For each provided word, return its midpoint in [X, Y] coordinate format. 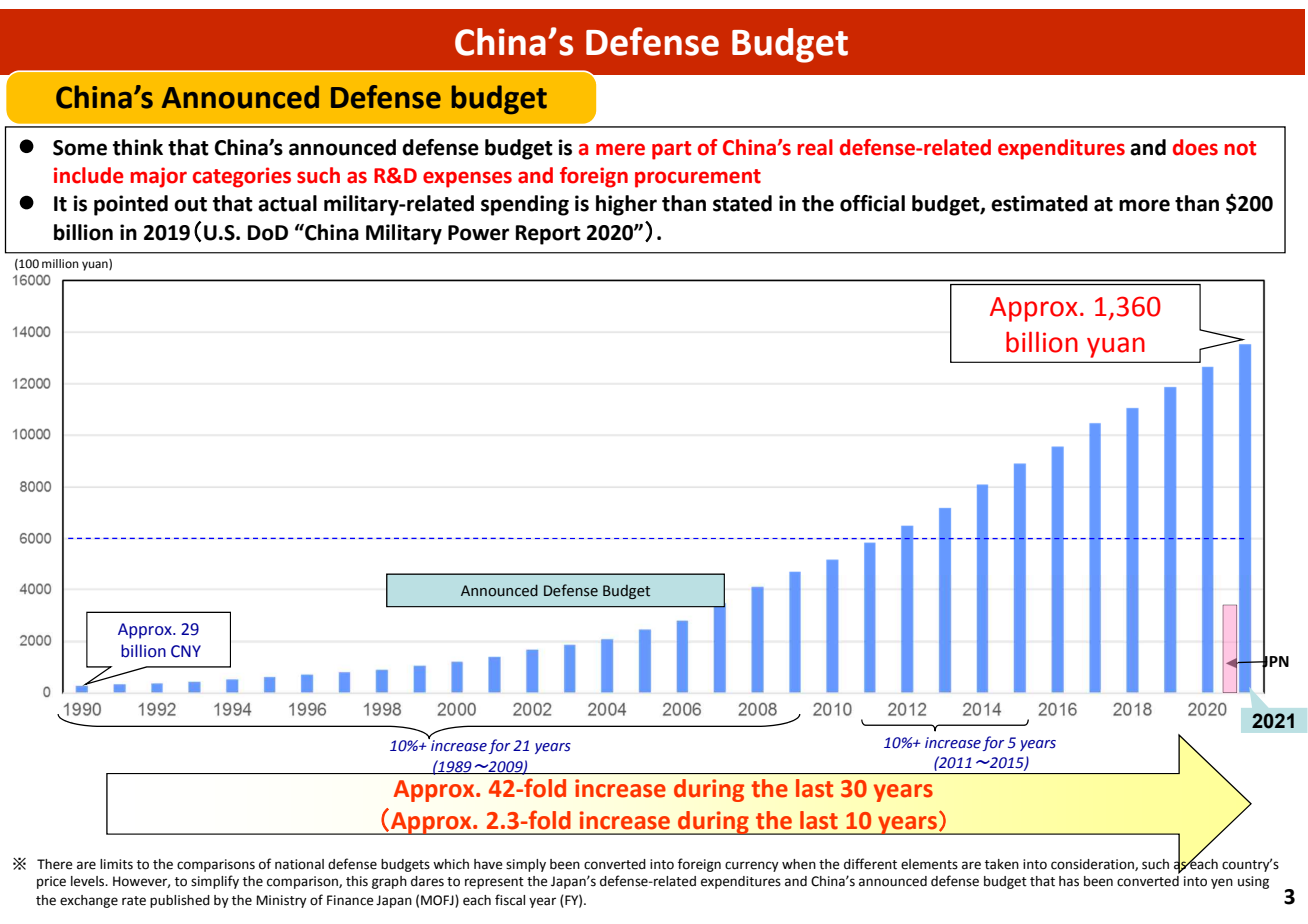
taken [1002, 864]
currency [752, 866]
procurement [698, 178]
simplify [215, 882]
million [60, 264]
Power [478, 233]
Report [548, 235]
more [1144, 205]
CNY [186, 651]
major [158, 177]
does [1195, 147]
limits [116, 864]
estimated [1039, 203]
